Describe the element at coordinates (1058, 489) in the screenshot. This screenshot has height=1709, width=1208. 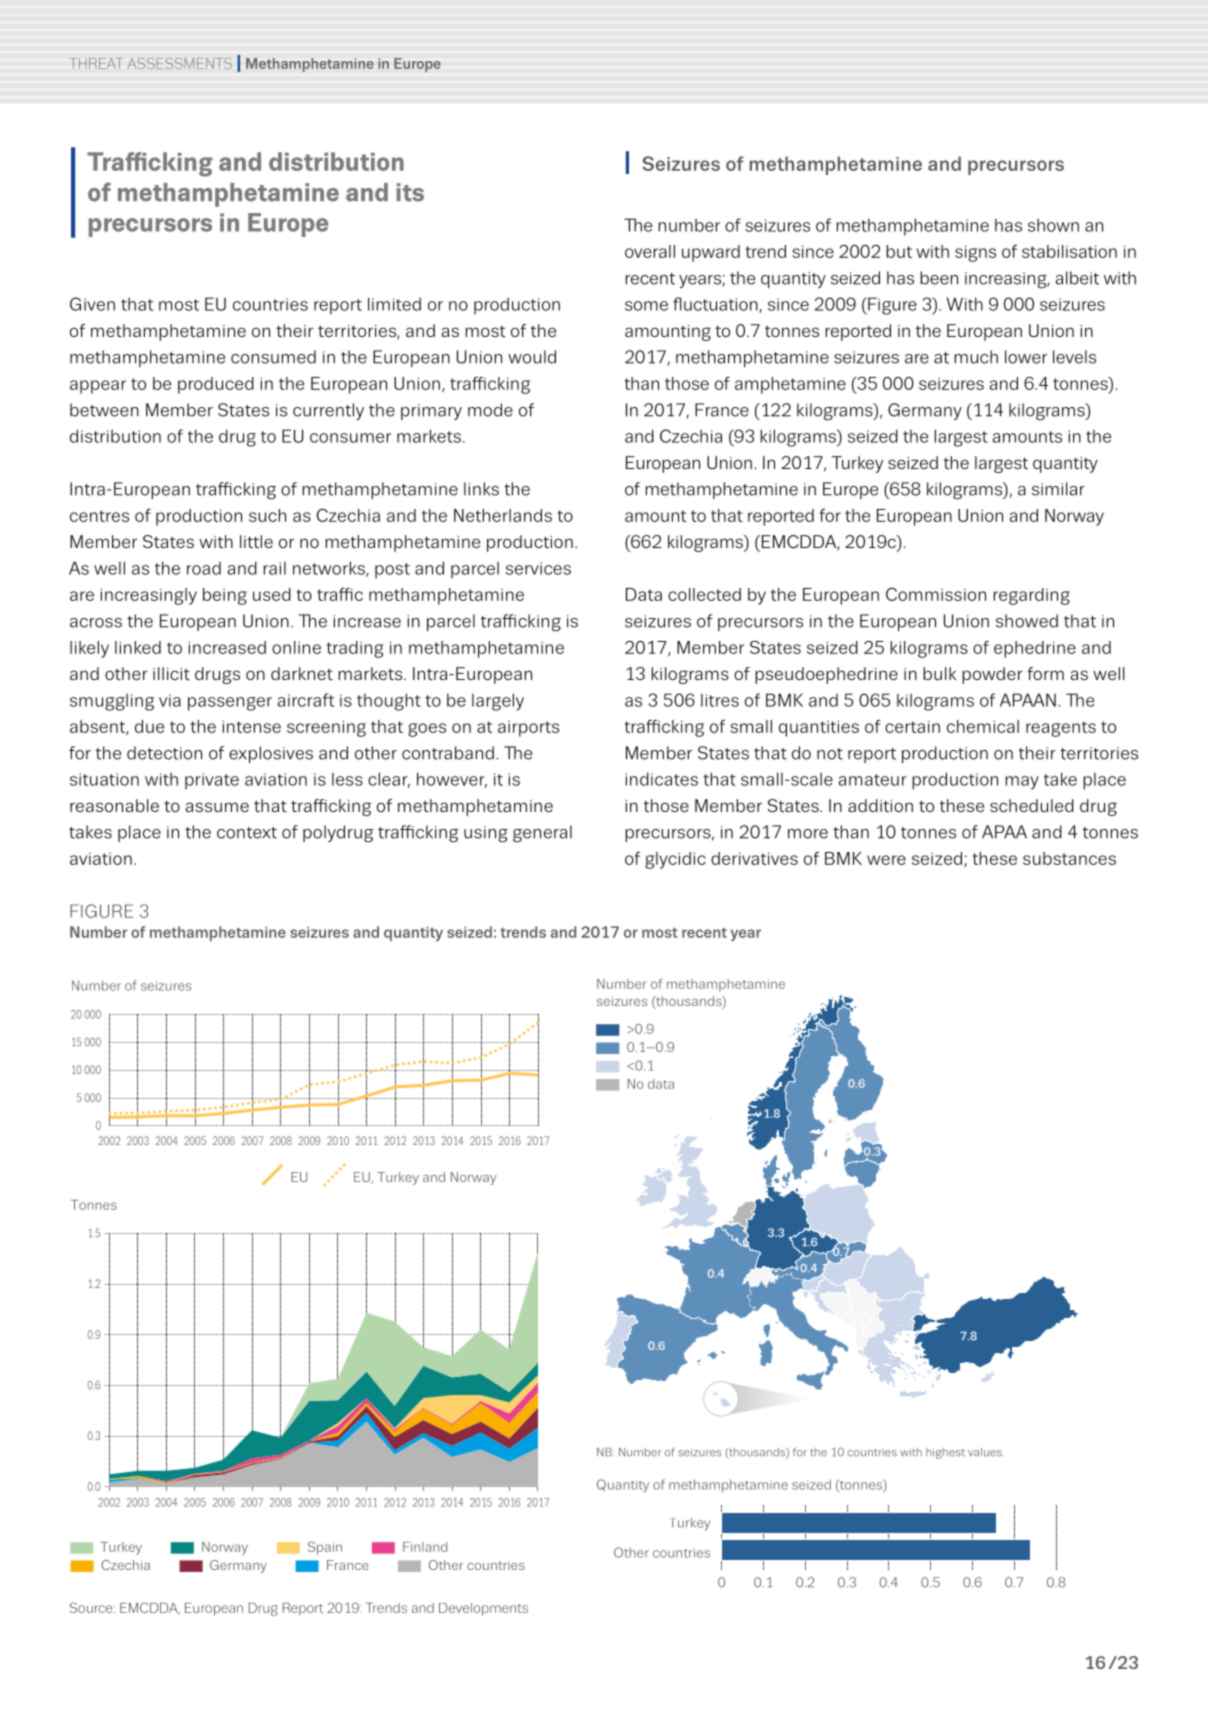
I see `similar` at that location.
